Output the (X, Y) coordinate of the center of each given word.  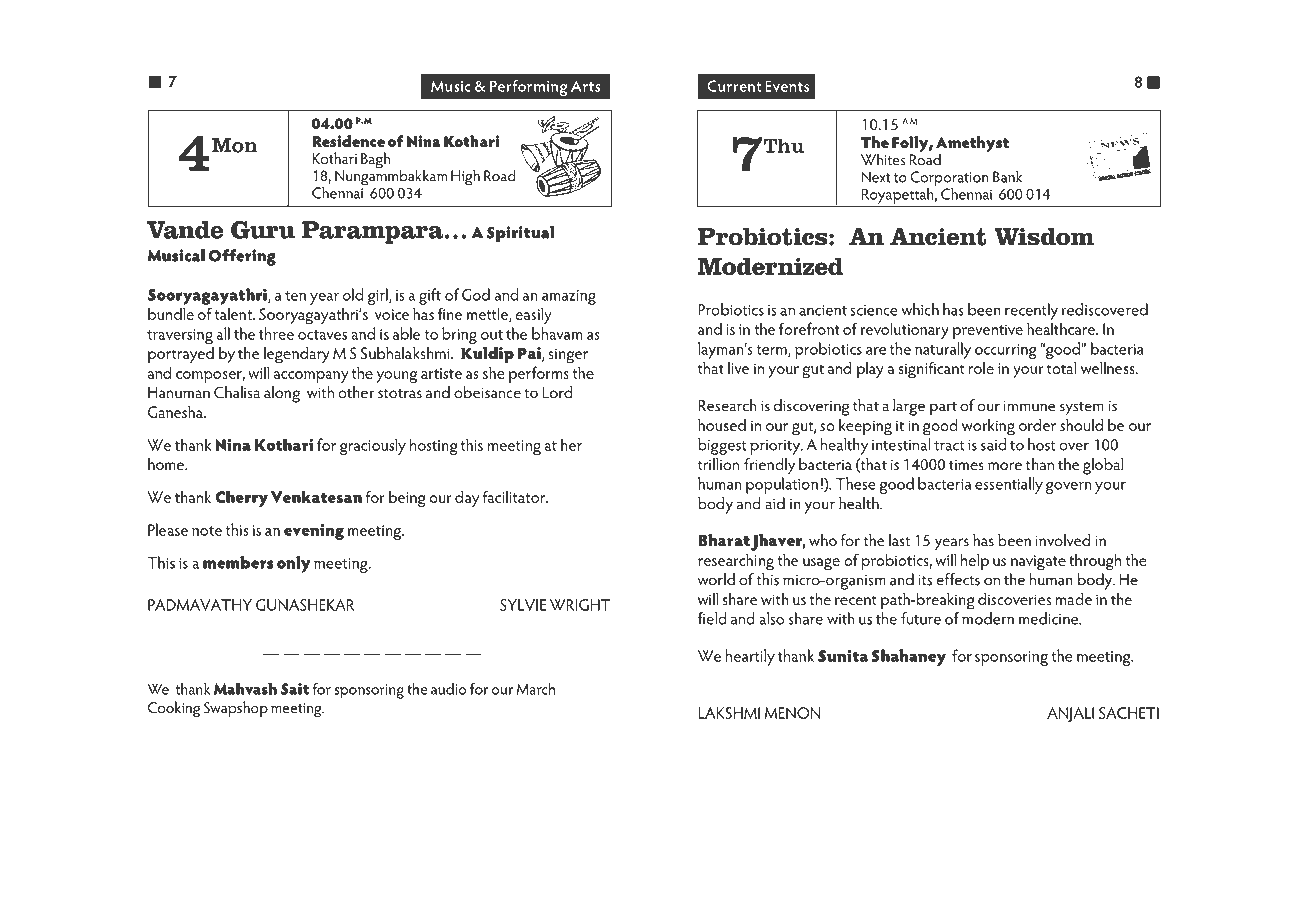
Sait (295, 689)
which (920, 309)
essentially (1009, 485)
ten (295, 296)
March (536, 689)
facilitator (515, 496)
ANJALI (1070, 714)
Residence (348, 141)
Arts (586, 86)
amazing (569, 297)
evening (314, 531)
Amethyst (972, 145)
